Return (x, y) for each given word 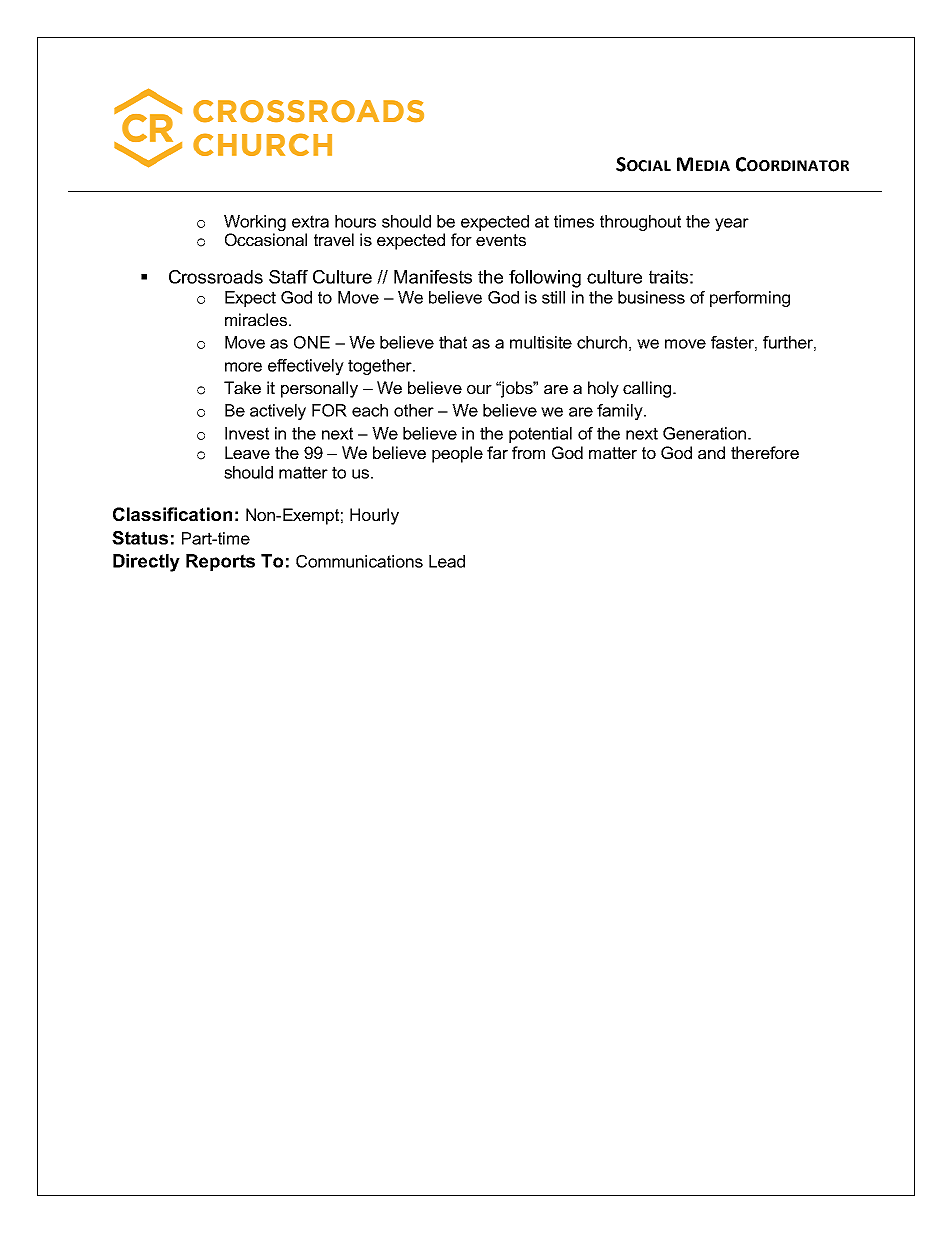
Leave (247, 452)
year (732, 224)
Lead (447, 561)
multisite (541, 342)
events (501, 240)
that (453, 342)
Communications (359, 561)
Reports (220, 562)
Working (255, 224)
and (711, 452)
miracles (257, 319)
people (457, 454)
